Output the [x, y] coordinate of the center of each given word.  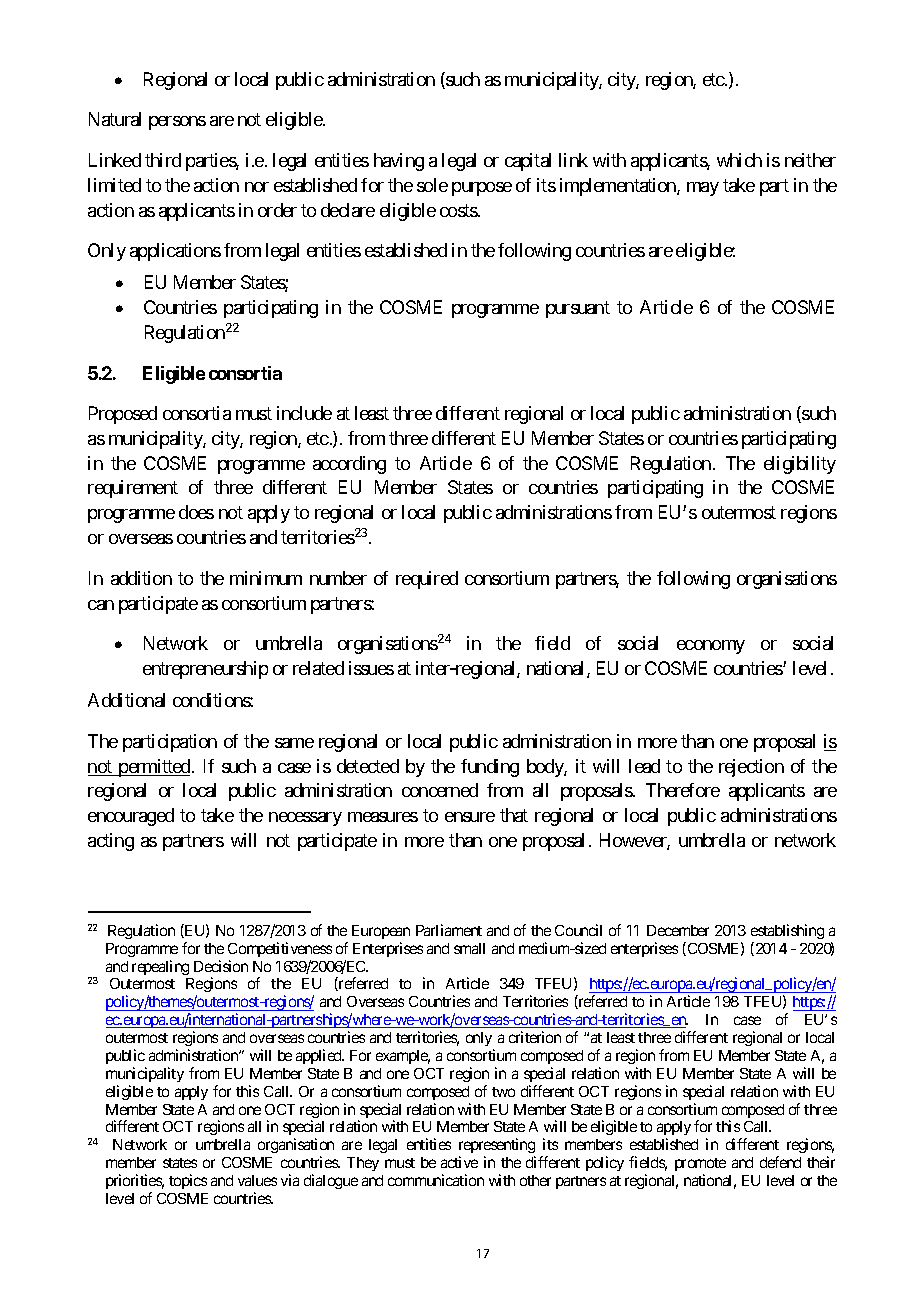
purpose [482, 189]
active [459, 1162]
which [739, 160]
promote [700, 1164]
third [163, 160]
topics [188, 1181]
